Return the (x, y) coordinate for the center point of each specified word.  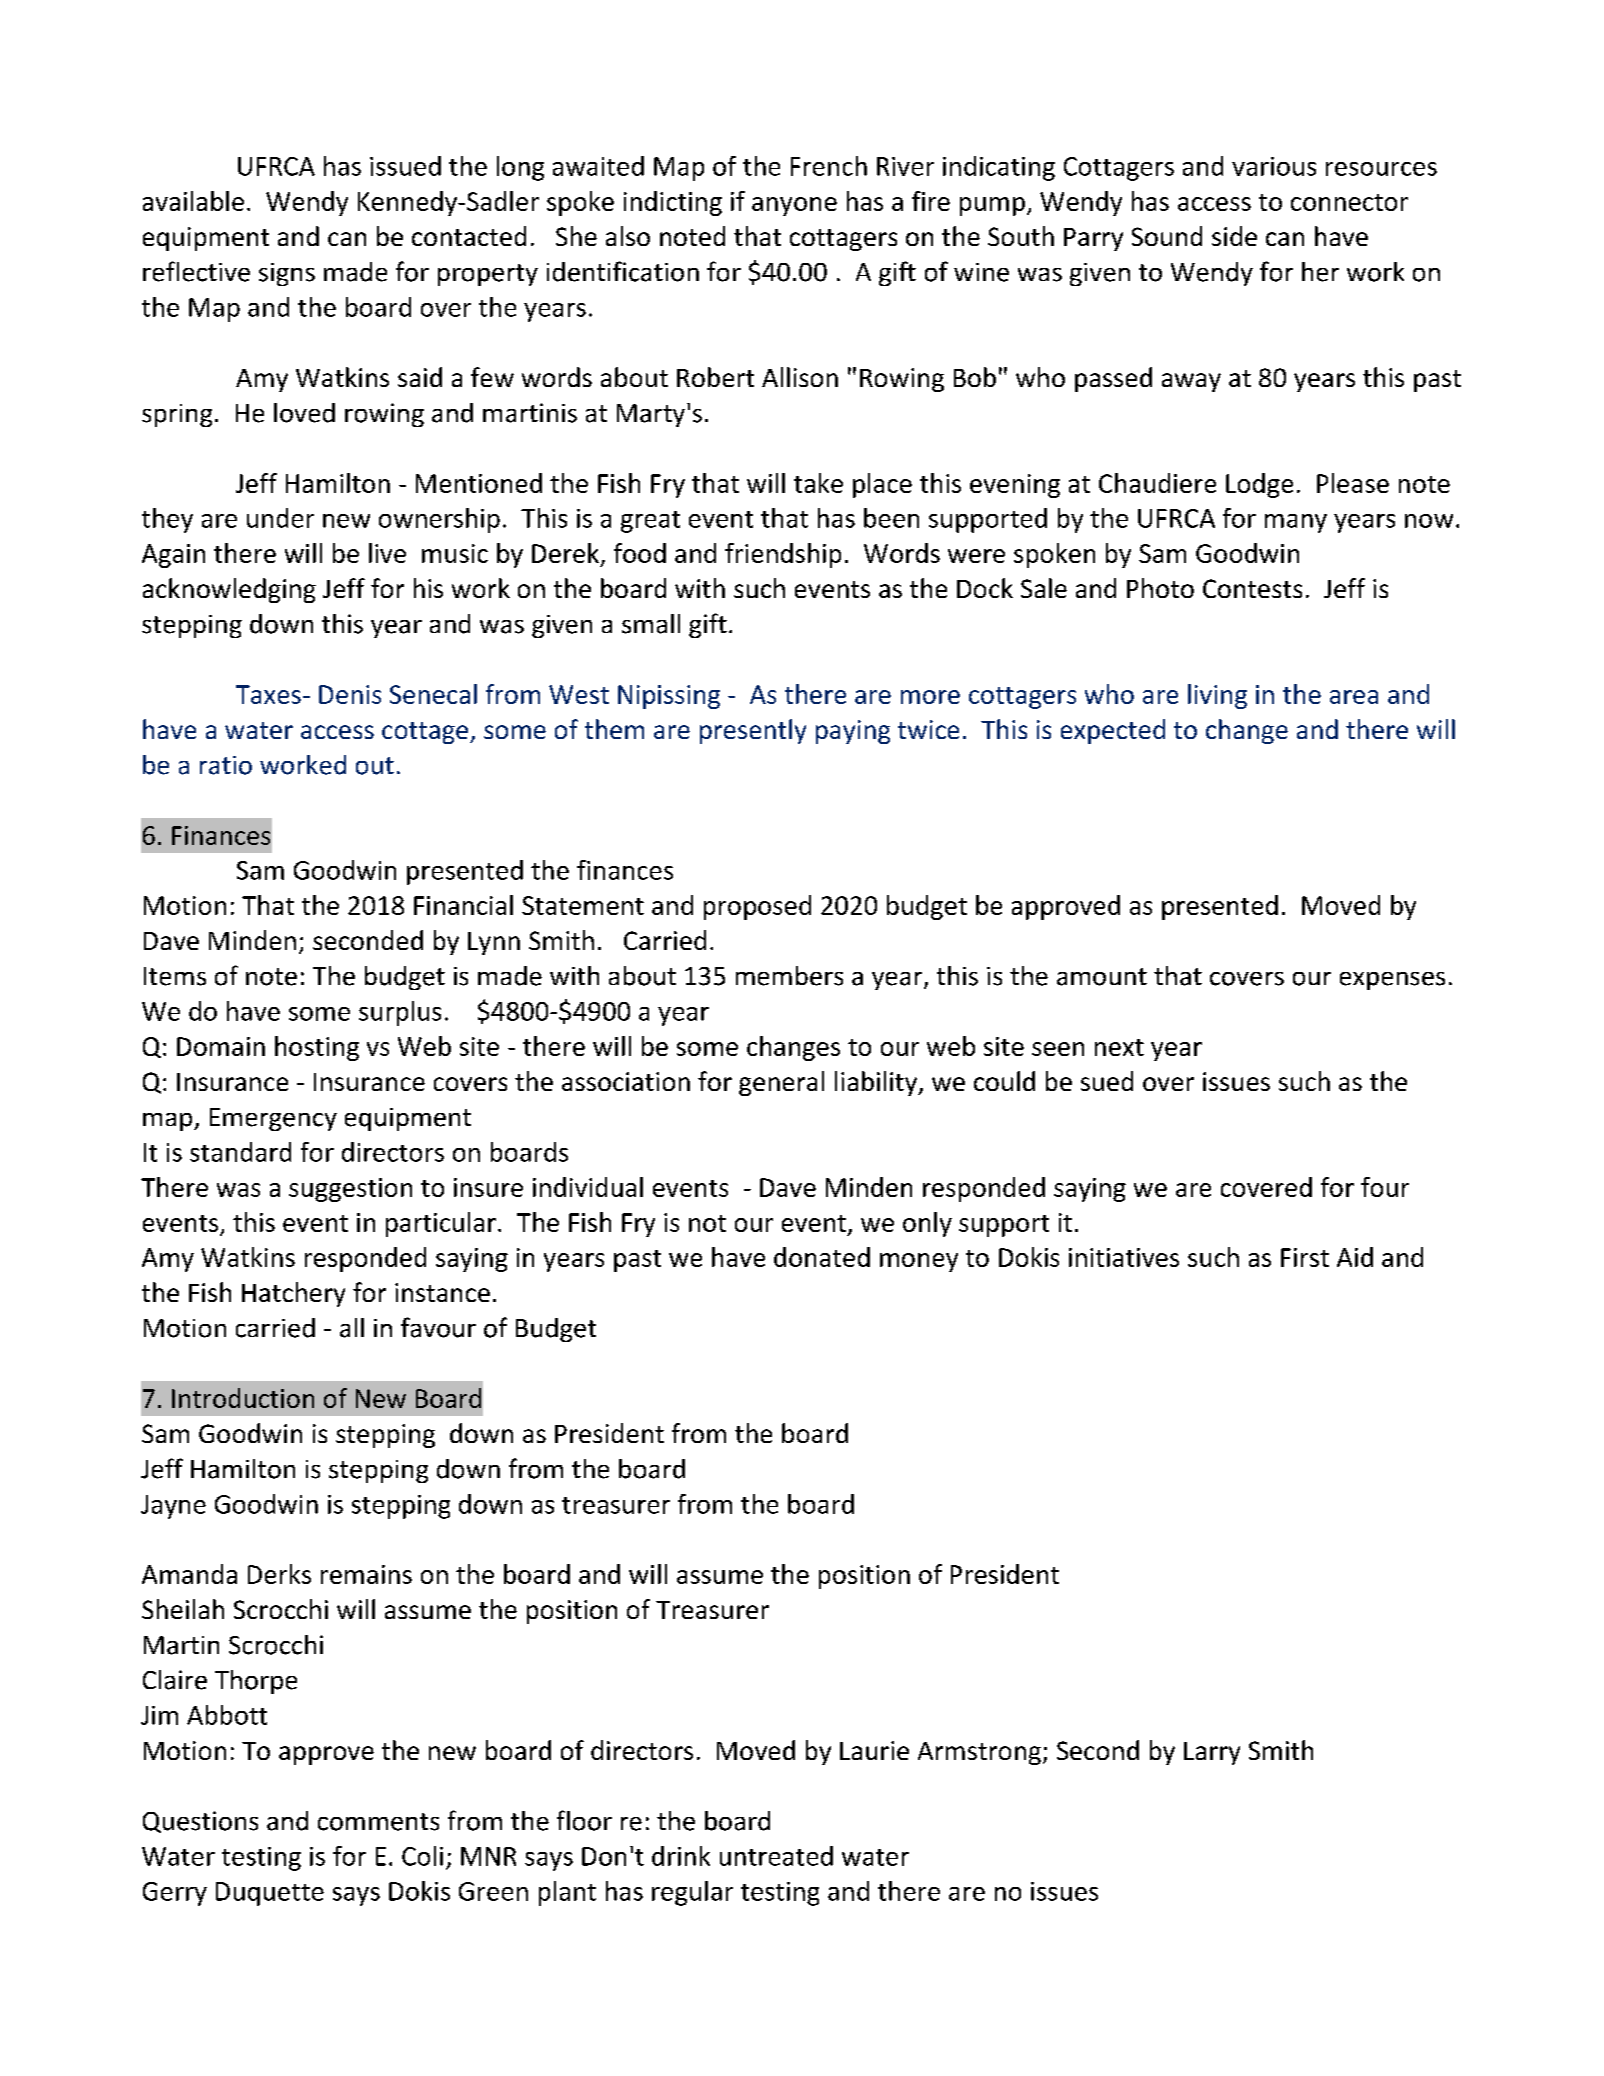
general (781, 1083)
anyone (794, 206)
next (1119, 1047)
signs (287, 274)
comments (378, 1822)
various (1274, 166)
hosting (317, 1048)
